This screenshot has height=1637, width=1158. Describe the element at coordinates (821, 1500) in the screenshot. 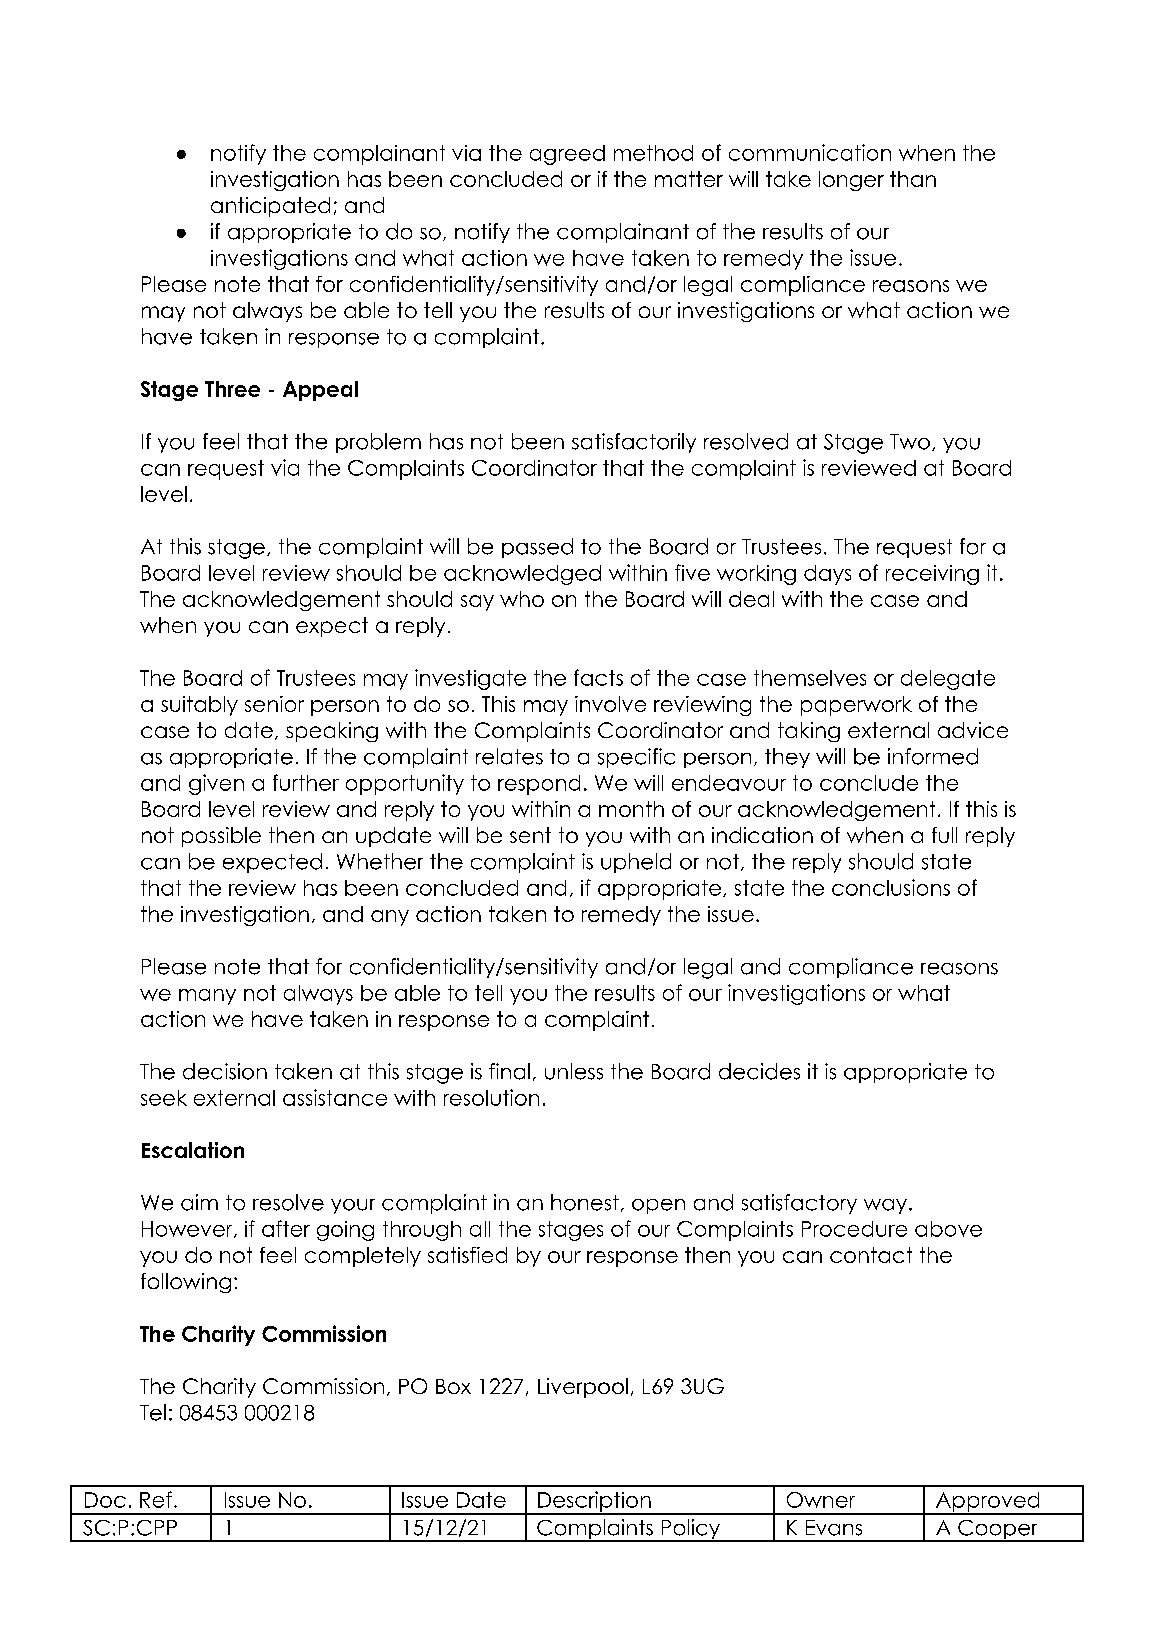

I see `Owner` at that location.
